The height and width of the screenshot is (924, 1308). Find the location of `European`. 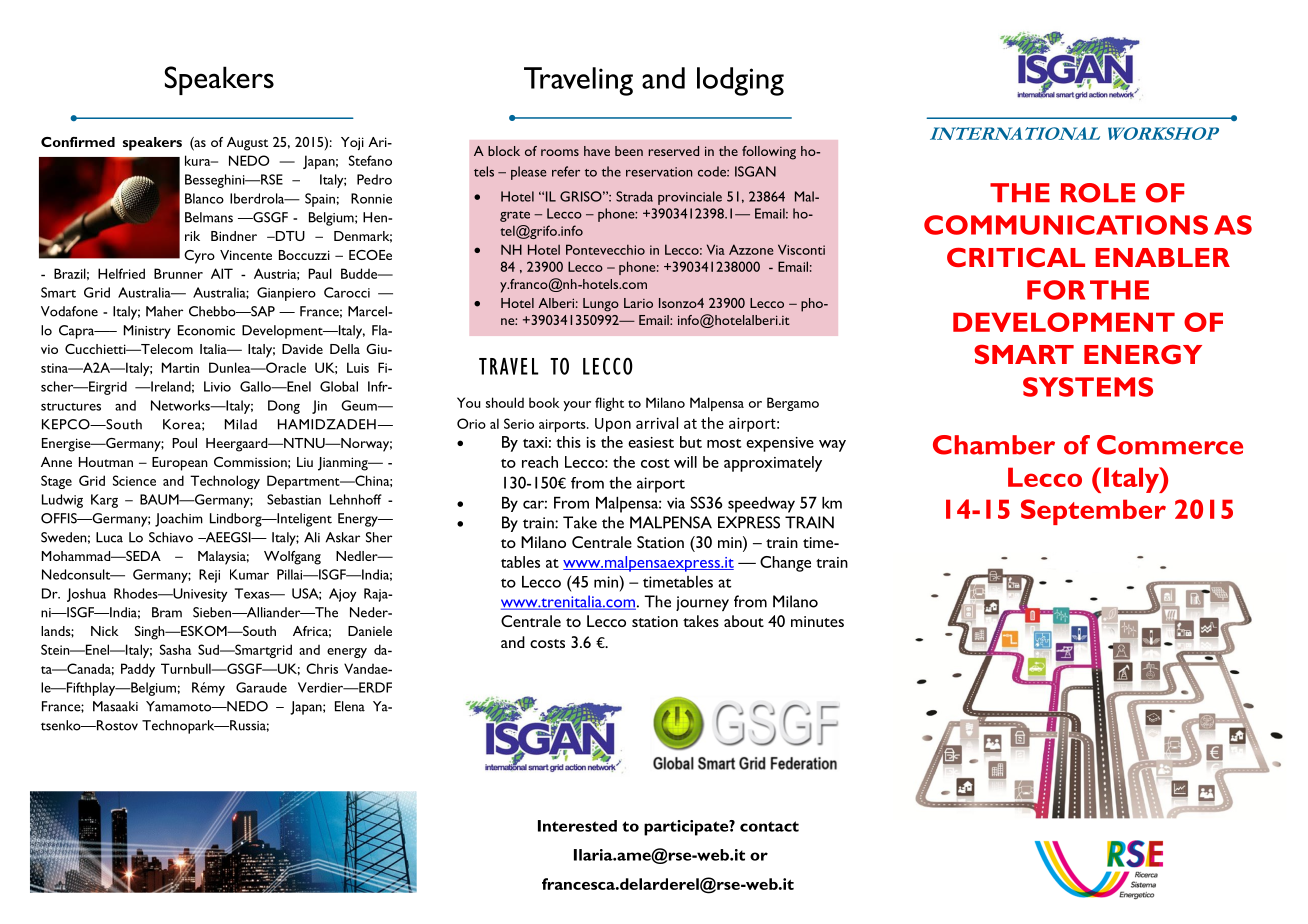

European is located at coordinates (180, 464).
